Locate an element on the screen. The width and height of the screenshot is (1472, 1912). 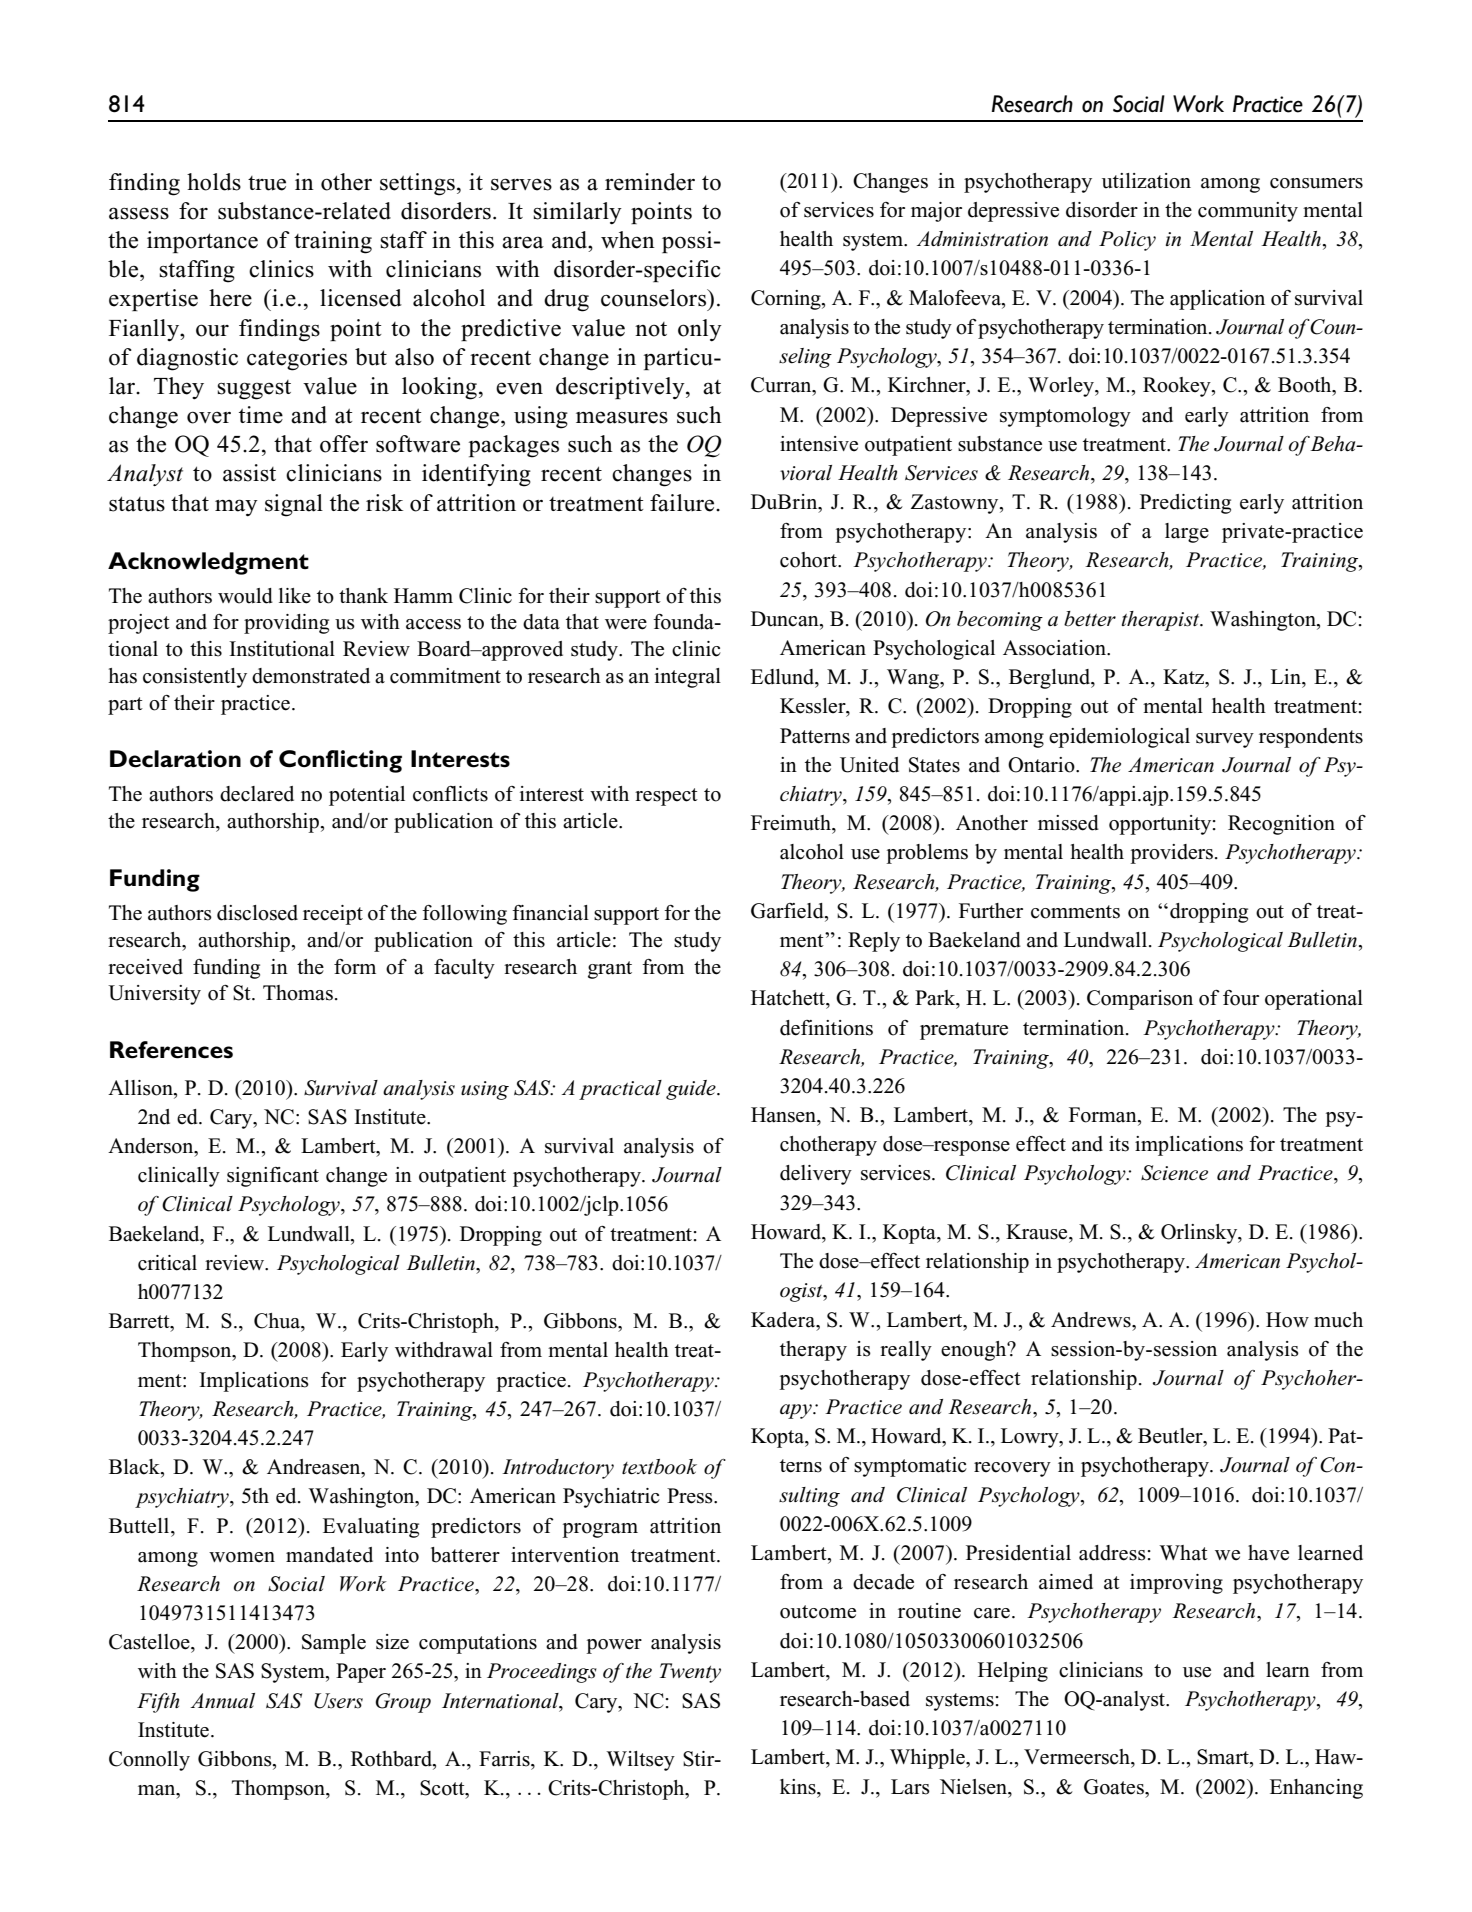
critical is located at coordinates (167, 1263).
